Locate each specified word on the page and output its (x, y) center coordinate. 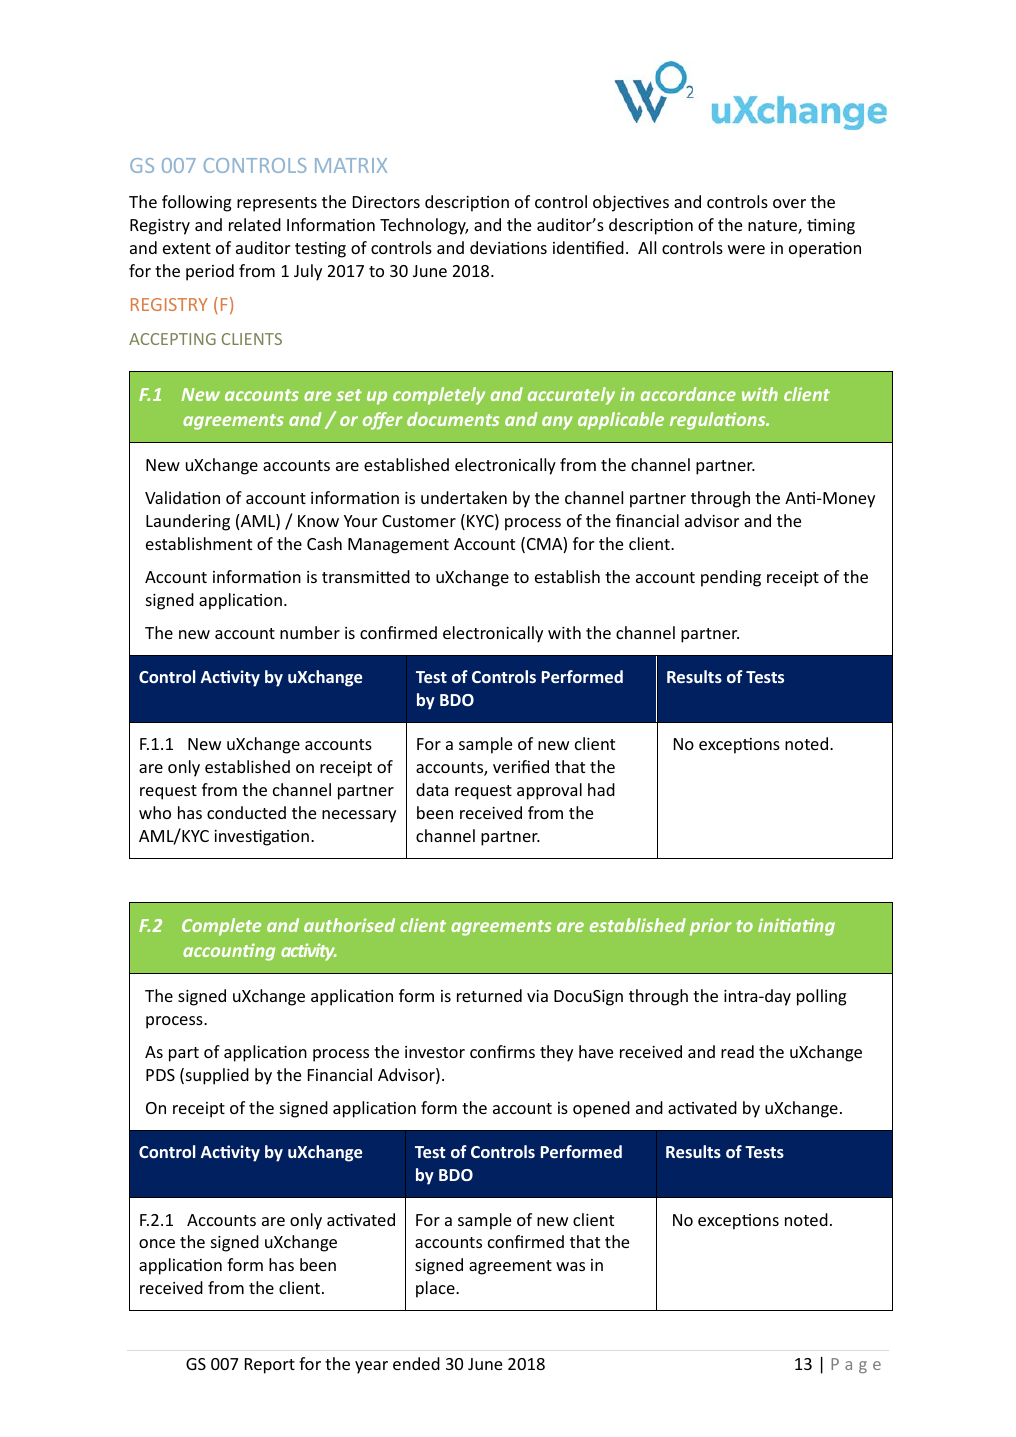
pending (731, 578)
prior (710, 927)
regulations (719, 421)
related (255, 224)
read (737, 1051)
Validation (182, 497)
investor (435, 1052)
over (789, 203)
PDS (160, 1075)
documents (453, 419)
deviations (508, 247)
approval (549, 791)
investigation (261, 838)
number (310, 632)
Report (270, 1366)
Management (398, 546)
